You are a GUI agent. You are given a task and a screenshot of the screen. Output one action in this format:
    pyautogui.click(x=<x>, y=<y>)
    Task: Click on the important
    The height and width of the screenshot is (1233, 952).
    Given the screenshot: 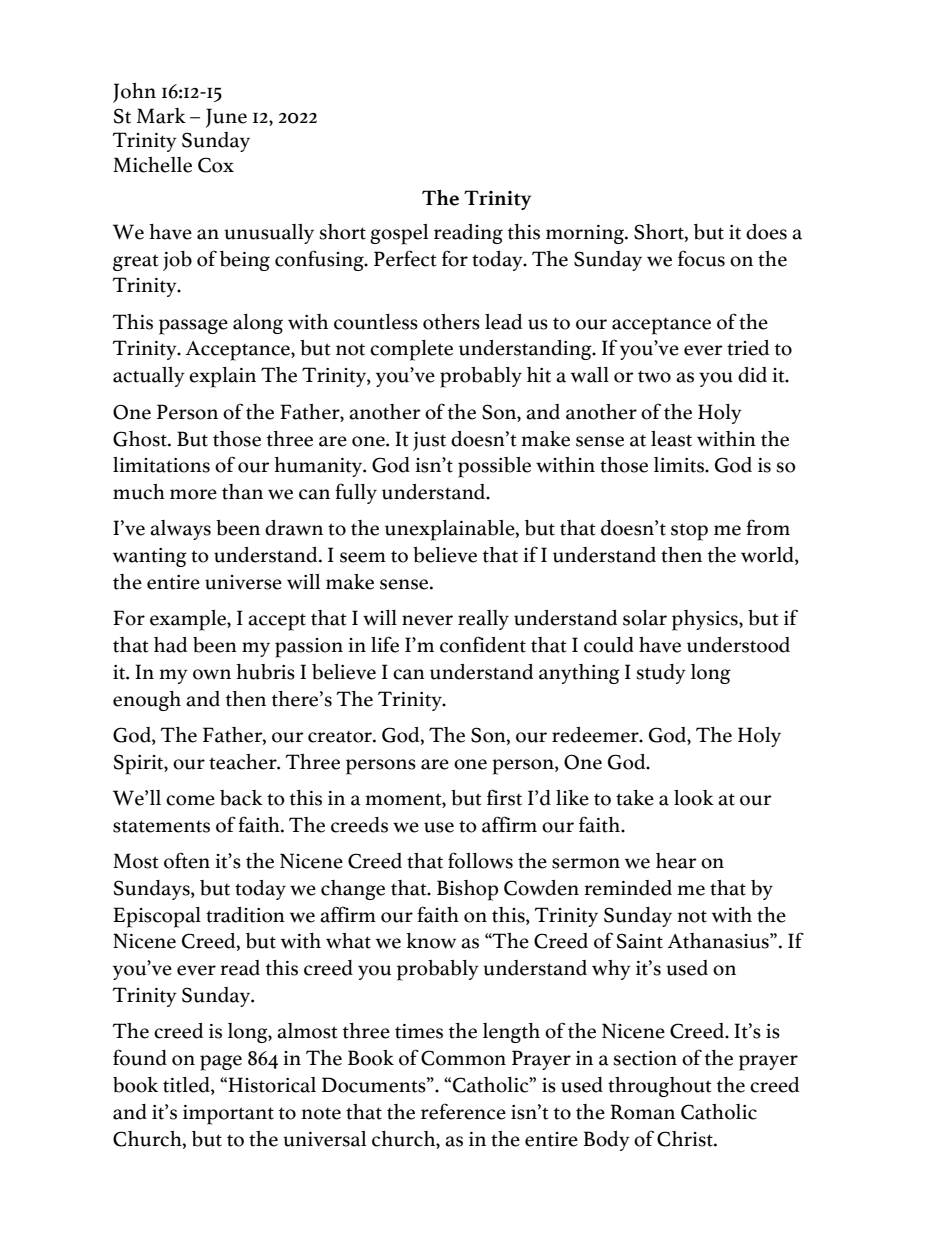 What is the action you would take?
    pyautogui.click(x=228, y=1115)
